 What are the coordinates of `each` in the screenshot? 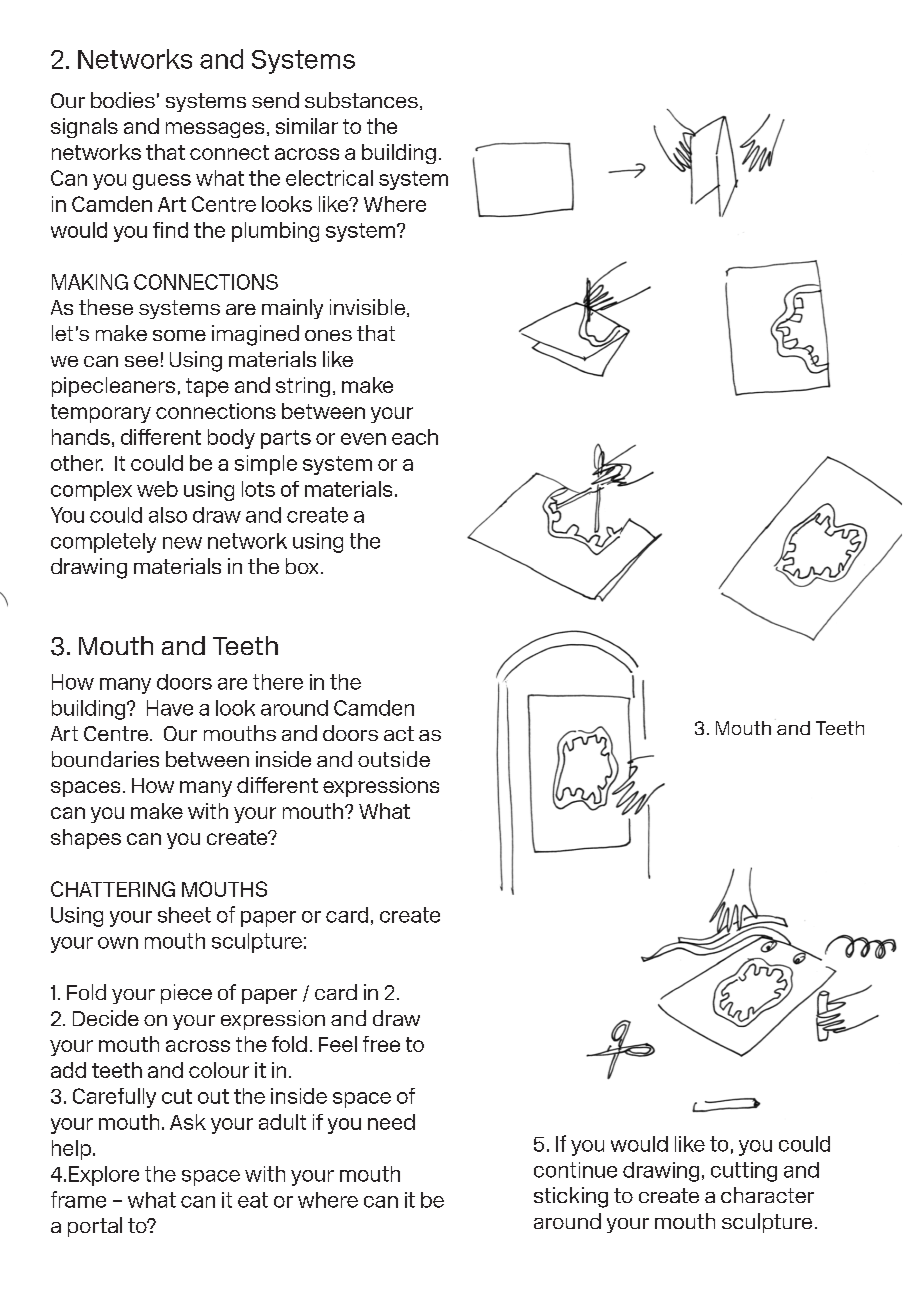 It's located at (415, 437).
